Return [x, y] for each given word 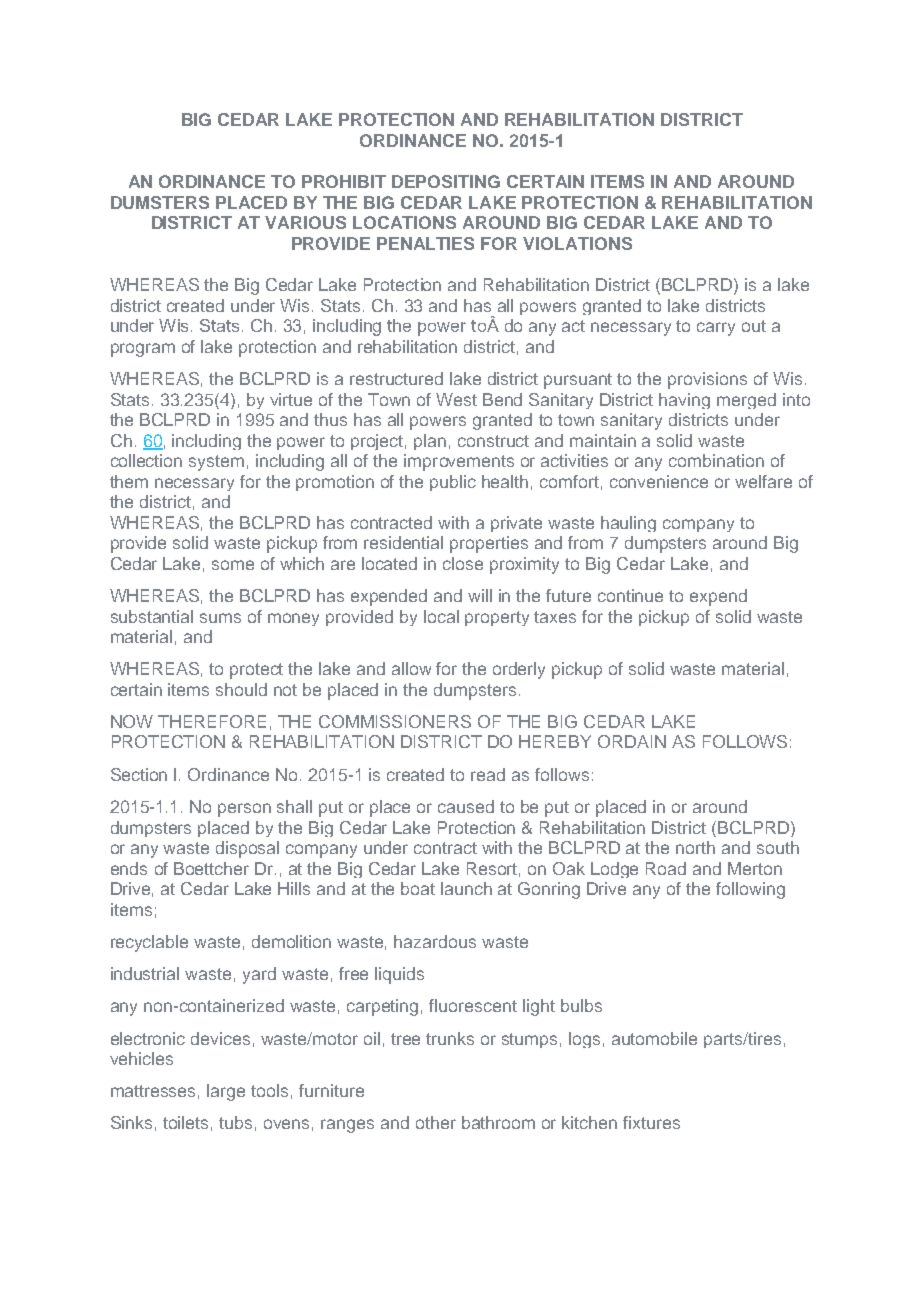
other [436, 1122]
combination [716, 460]
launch [466, 888]
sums [220, 618]
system [216, 463]
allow [411, 668]
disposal [247, 849]
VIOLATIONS [577, 243]
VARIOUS [305, 222]
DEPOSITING [446, 181]
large [226, 1092]
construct [493, 441]
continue [630, 595]
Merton [755, 868]
